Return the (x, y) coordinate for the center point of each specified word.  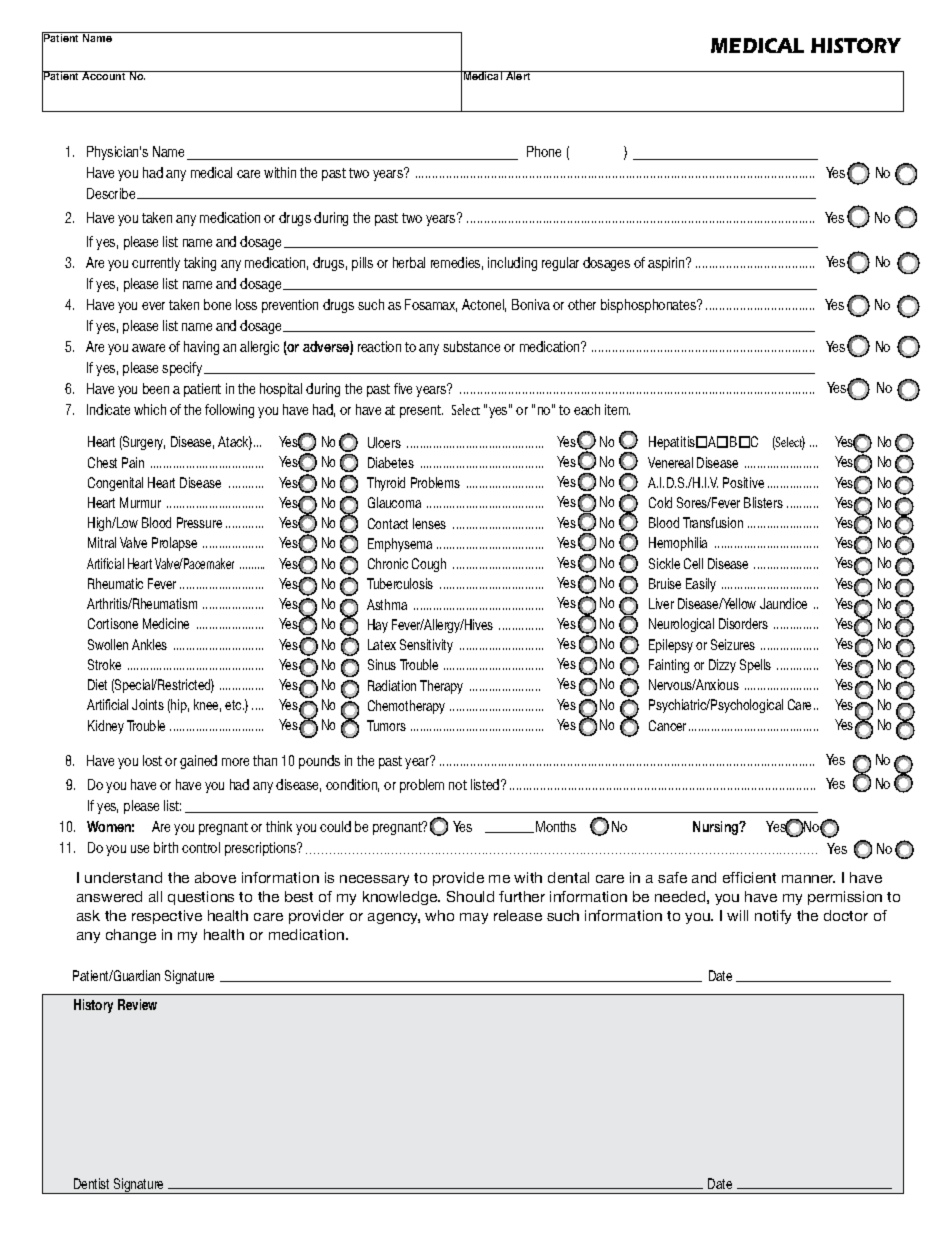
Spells (755, 666)
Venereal (670, 462)
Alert (518, 75)
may (474, 918)
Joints (148, 704)
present (421, 411)
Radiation (392, 685)
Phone (544, 151)
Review (137, 1004)
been (156, 388)
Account (104, 75)
